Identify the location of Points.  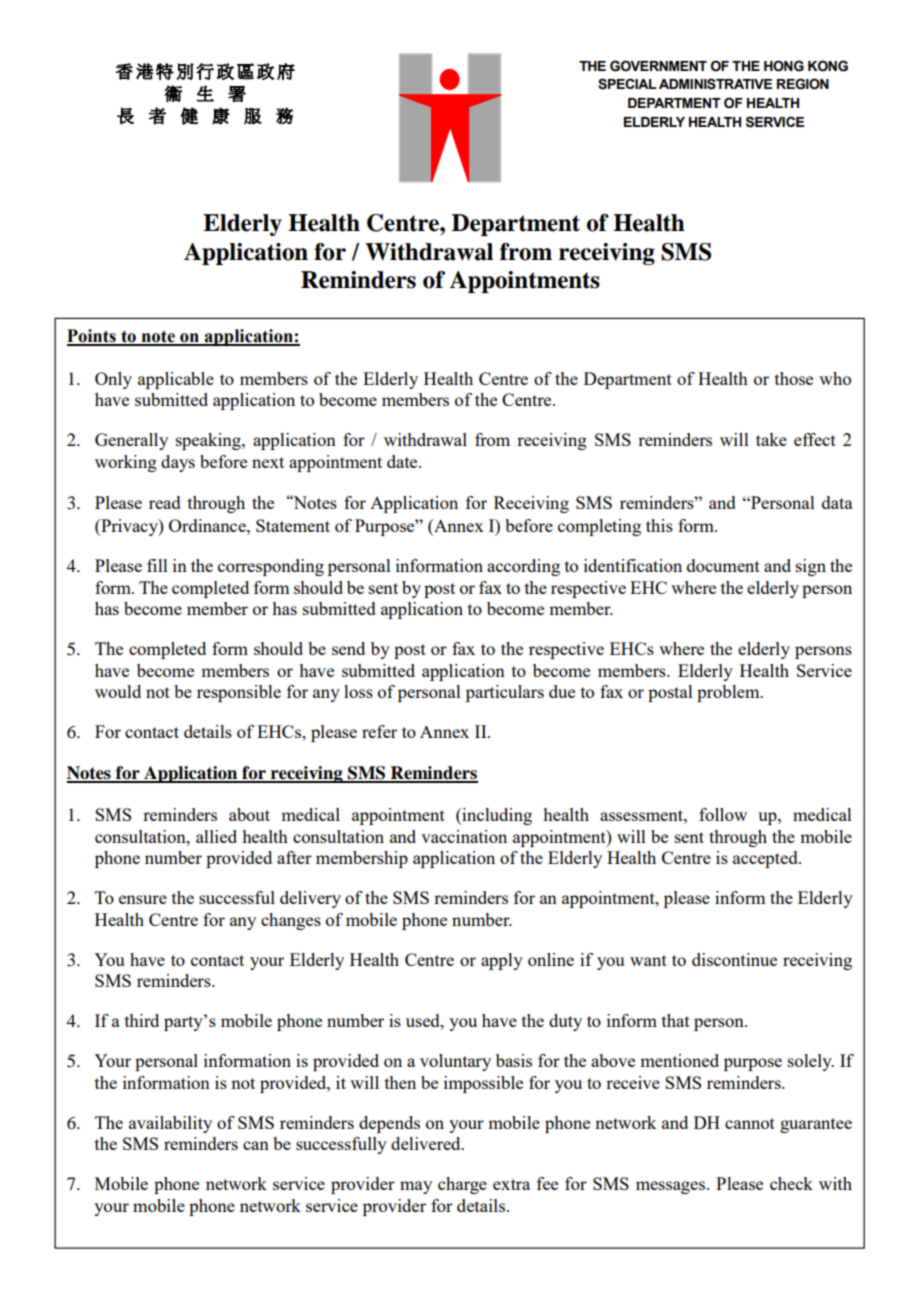
(92, 337).
